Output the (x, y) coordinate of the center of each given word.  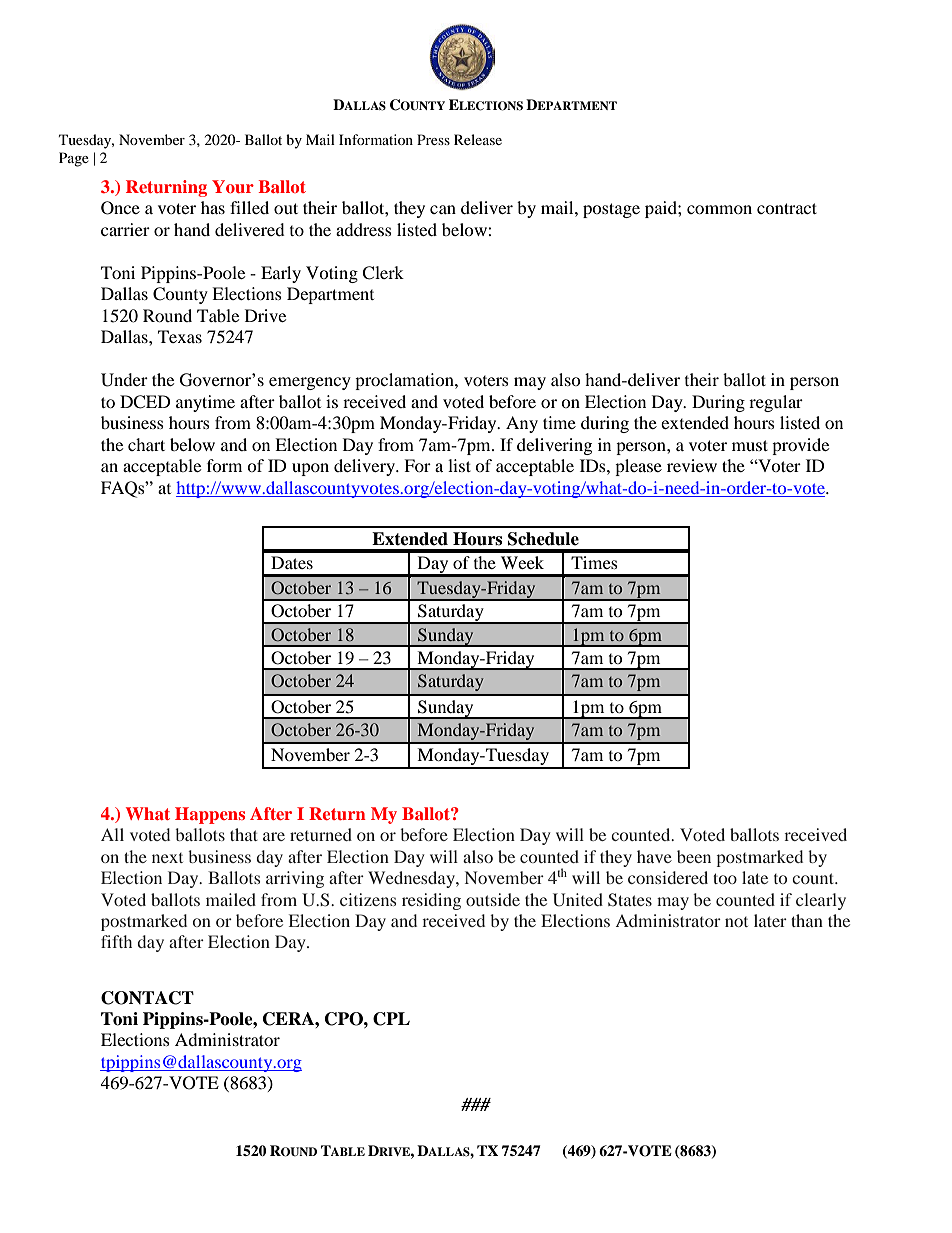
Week (522, 562)
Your (233, 186)
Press (433, 139)
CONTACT (147, 998)
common (719, 209)
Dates (292, 562)
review (692, 465)
